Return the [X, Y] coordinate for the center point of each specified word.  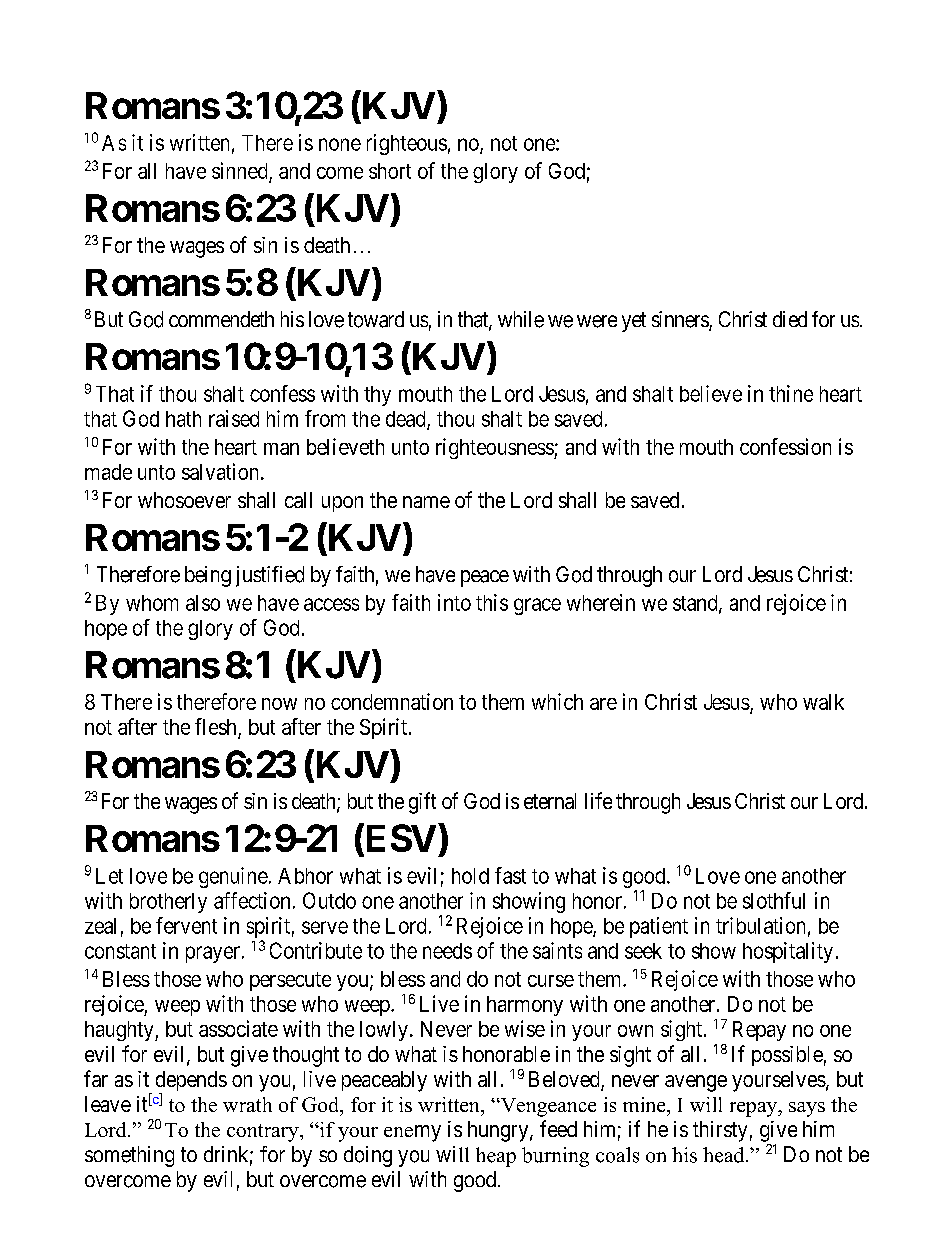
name [426, 502]
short [390, 171]
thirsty [720, 1131]
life [598, 800]
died [790, 319]
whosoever [184, 500]
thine [791, 393]
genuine [233, 877]
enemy [412, 1133]
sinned [239, 170]
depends [191, 1082]
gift [422, 803]
